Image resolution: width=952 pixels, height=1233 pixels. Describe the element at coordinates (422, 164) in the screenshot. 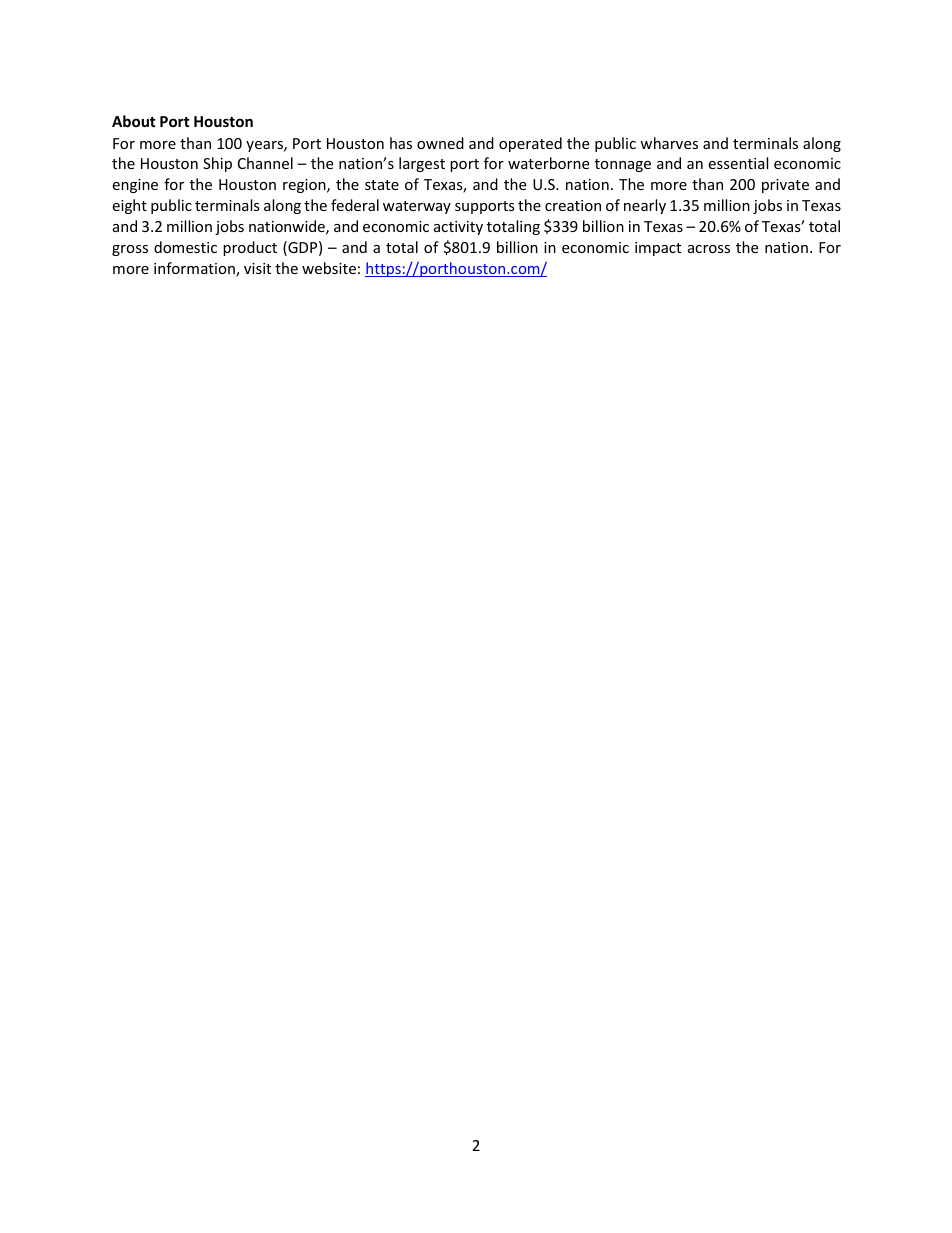

I see `largest` at that location.
